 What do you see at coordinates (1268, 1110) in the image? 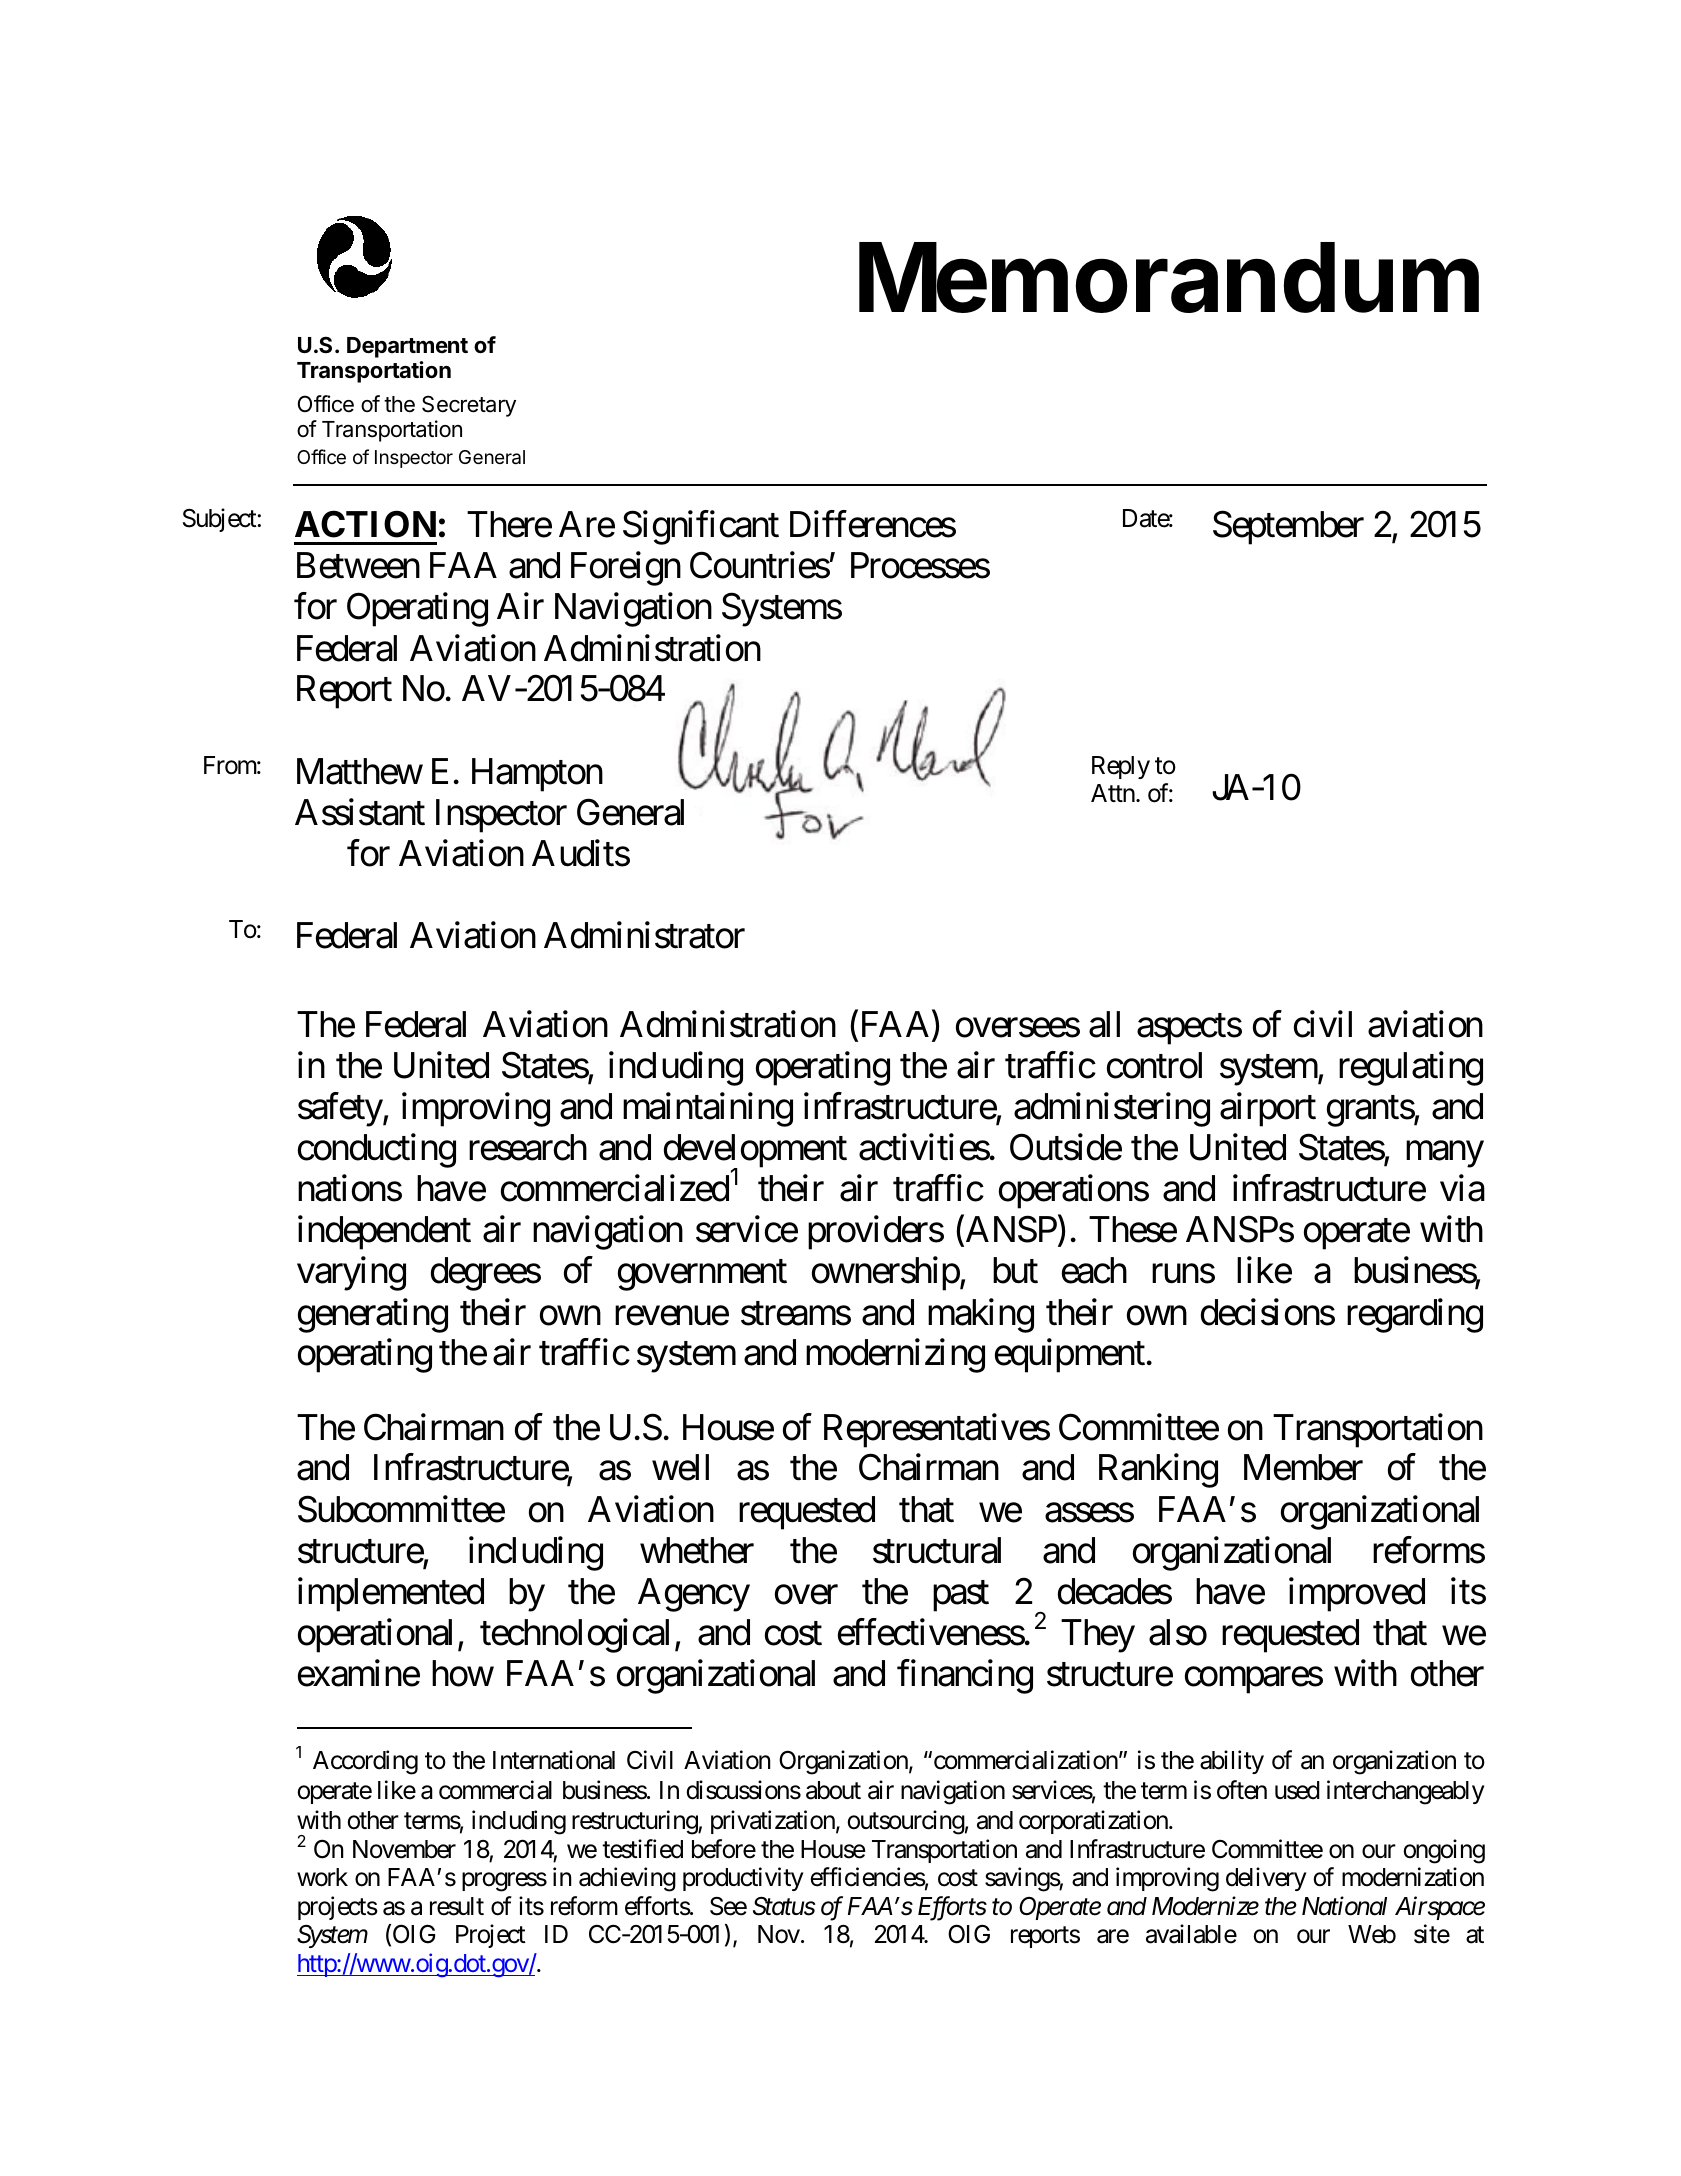
I see `airport` at bounding box center [1268, 1110].
